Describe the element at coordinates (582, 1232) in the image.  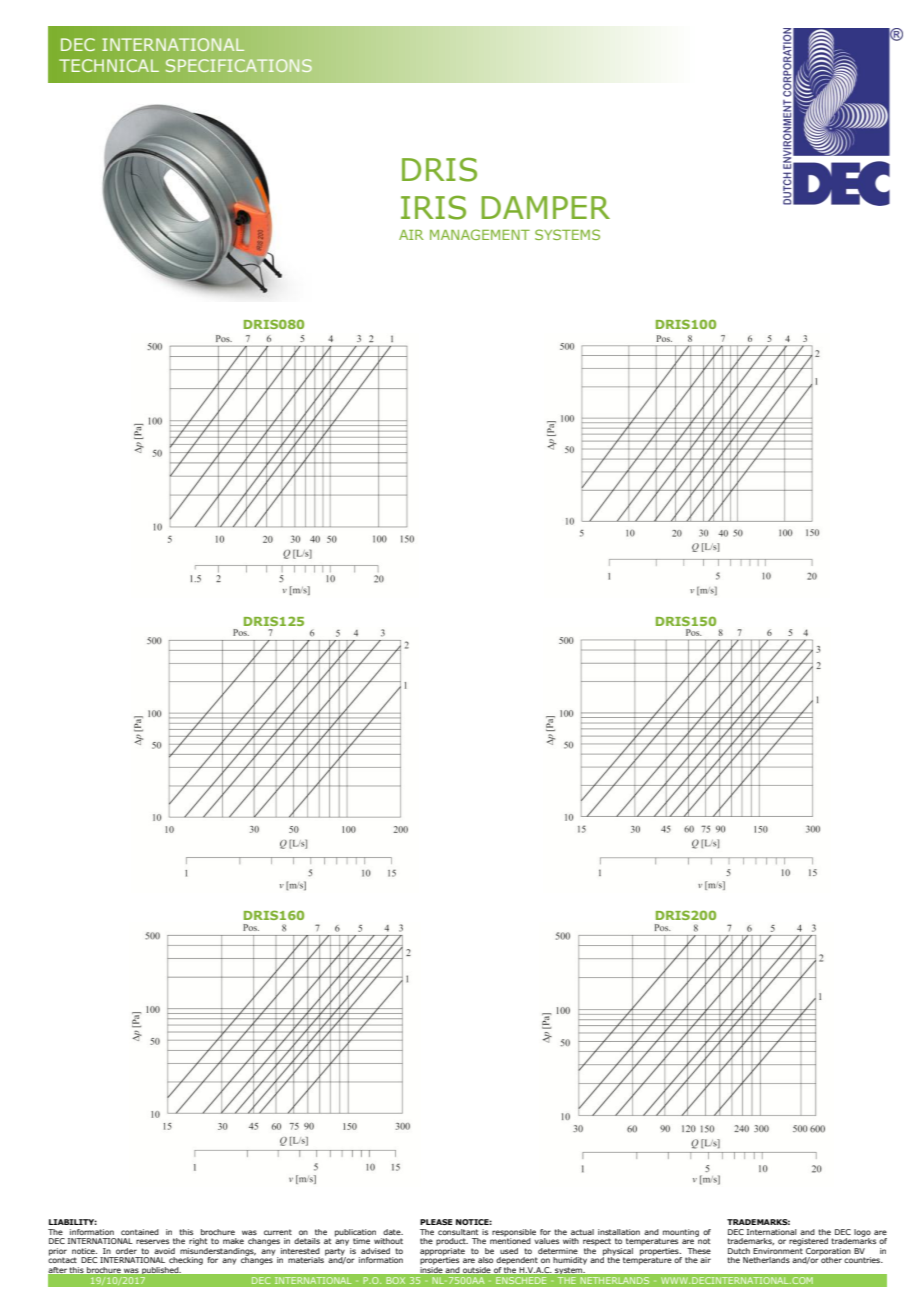
I see `actual` at that location.
